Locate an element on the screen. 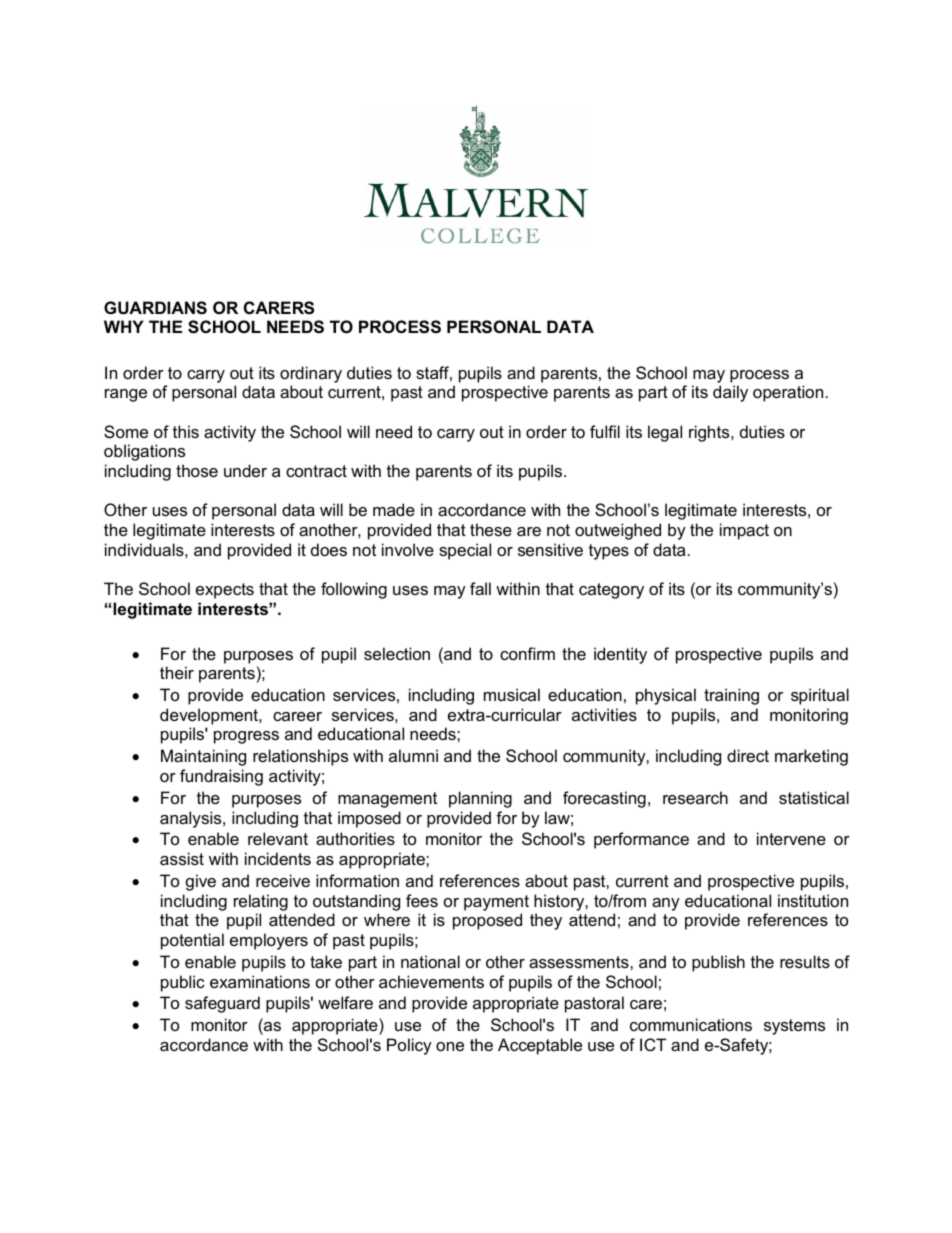 This screenshot has width=952, height=1233. those is located at coordinates (197, 470).
